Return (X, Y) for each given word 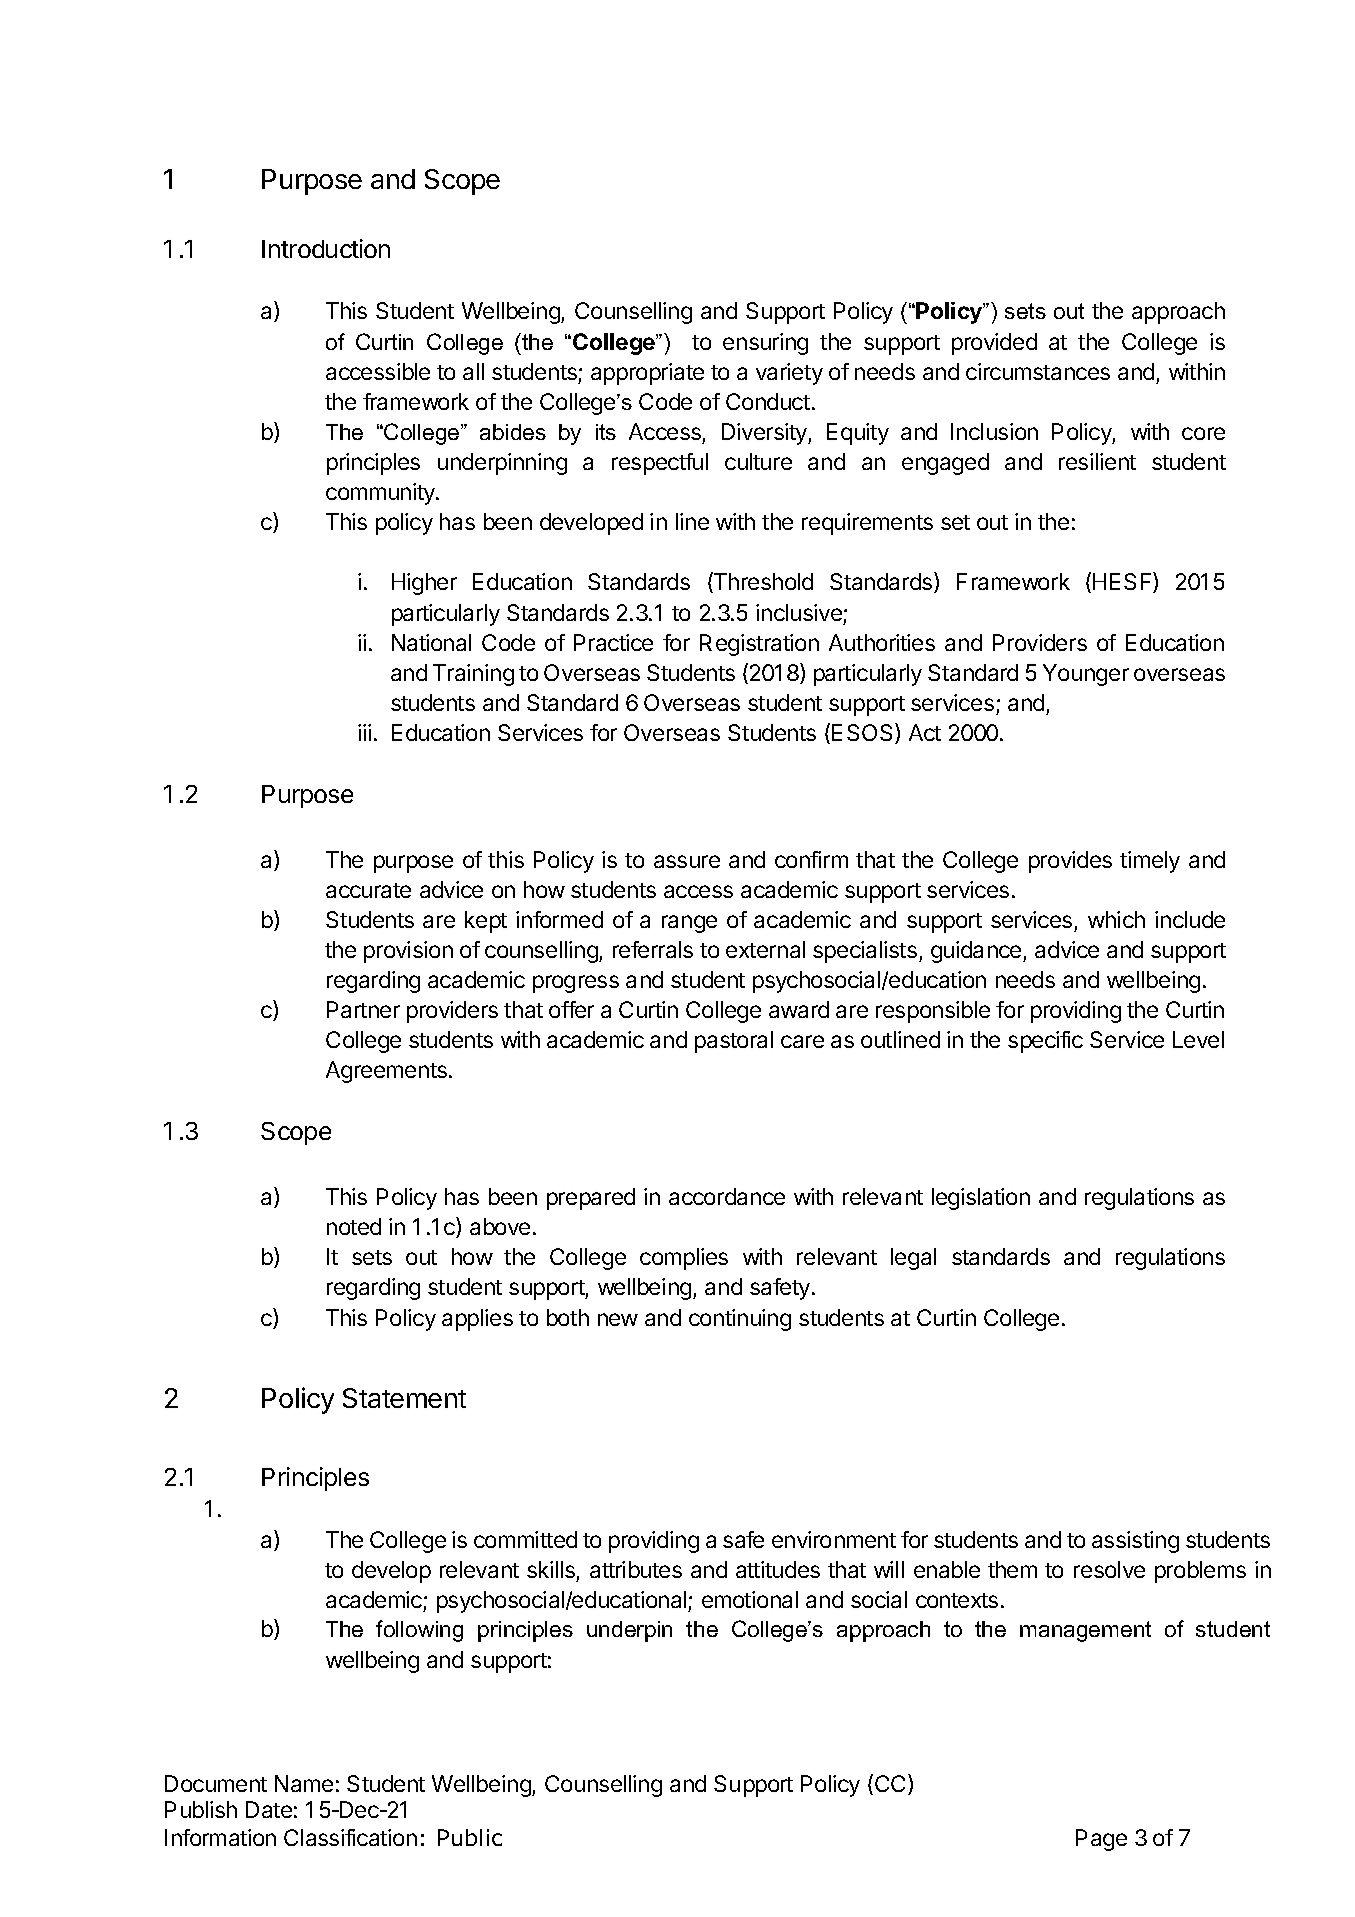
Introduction (326, 248)
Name (304, 1783)
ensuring (765, 344)
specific (1045, 1042)
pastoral (734, 1042)
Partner (363, 1009)
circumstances (1038, 371)
